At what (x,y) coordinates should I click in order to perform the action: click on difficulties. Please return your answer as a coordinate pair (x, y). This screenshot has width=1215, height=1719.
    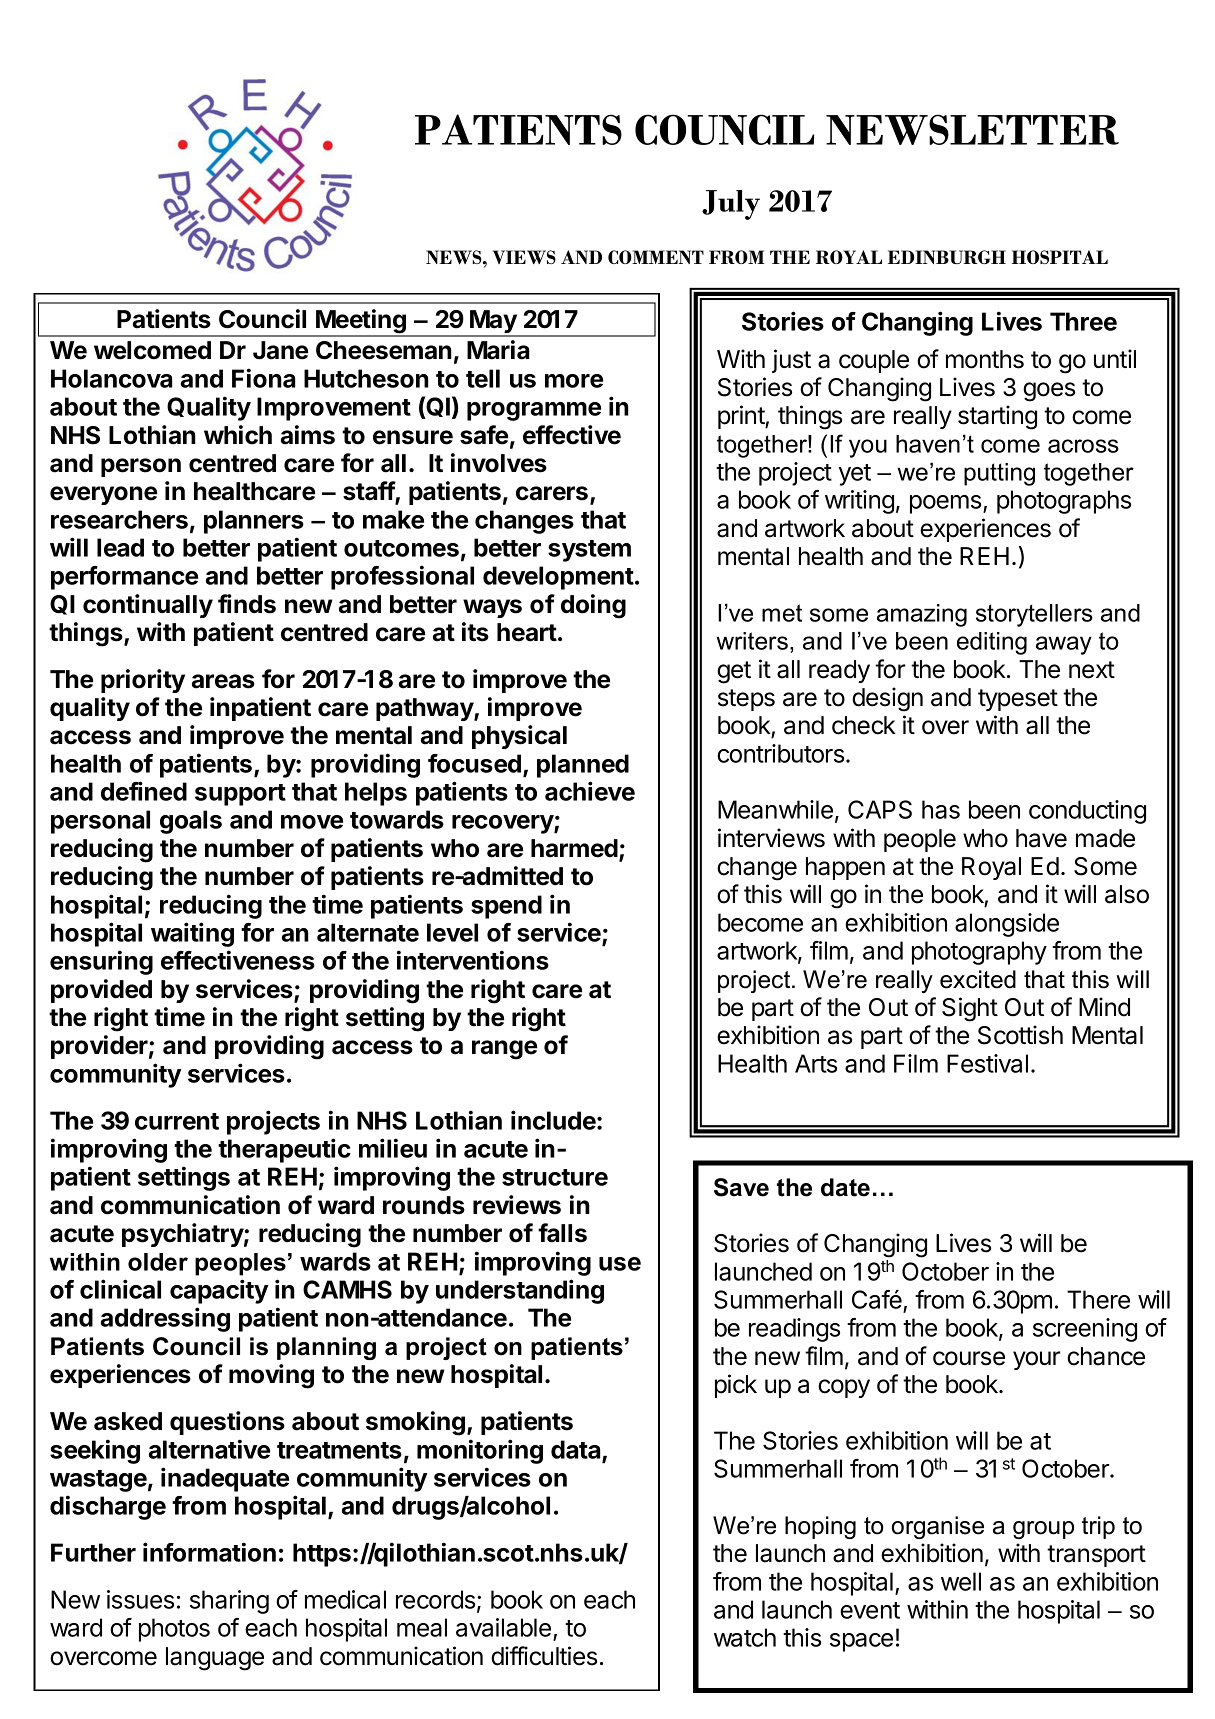
    Looking at the image, I should click on (544, 1656).
